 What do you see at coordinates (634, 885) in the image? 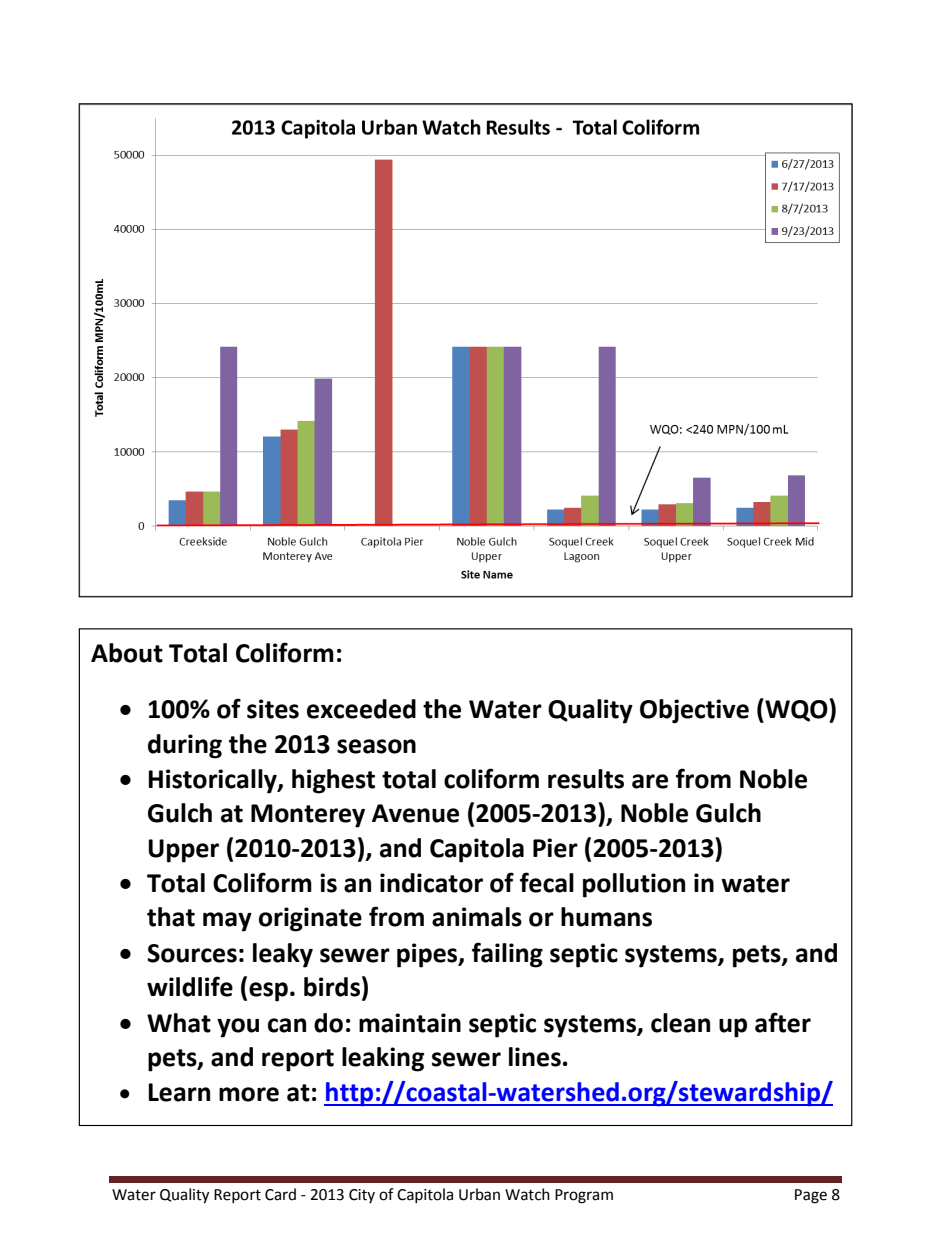
I see `pollution` at bounding box center [634, 885].
